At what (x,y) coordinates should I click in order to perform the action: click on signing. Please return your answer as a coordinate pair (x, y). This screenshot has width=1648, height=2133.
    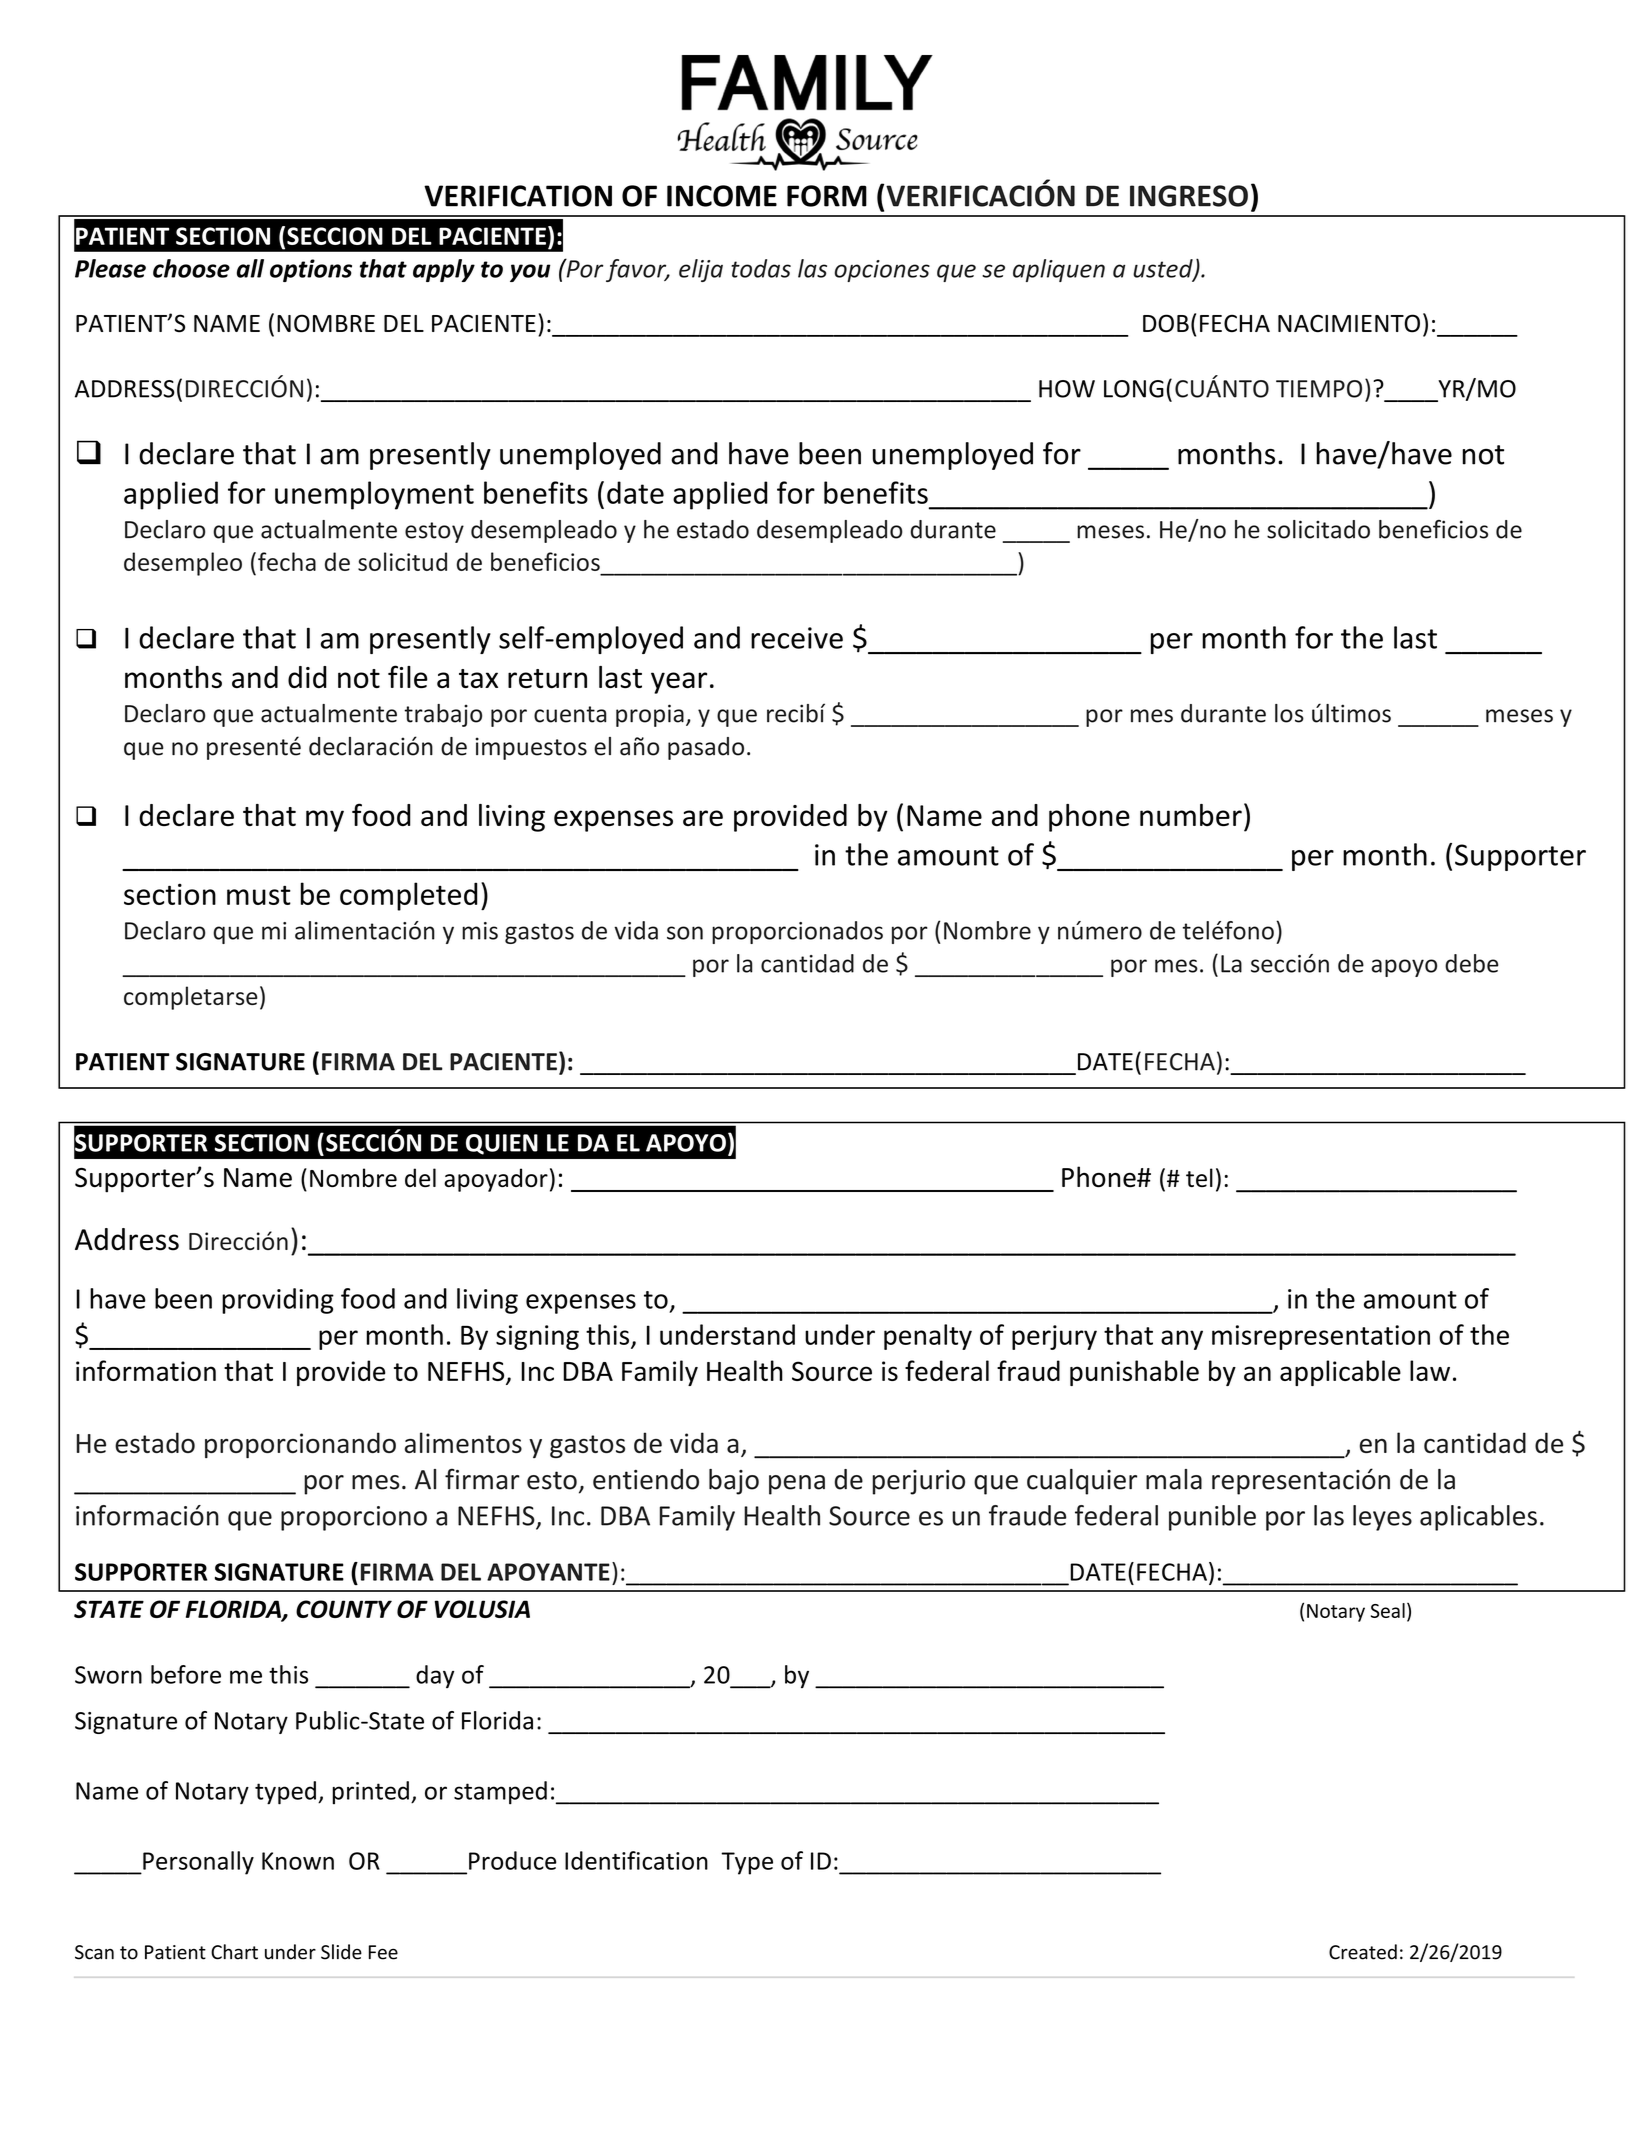
    Looking at the image, I should click on (537, 1337).
